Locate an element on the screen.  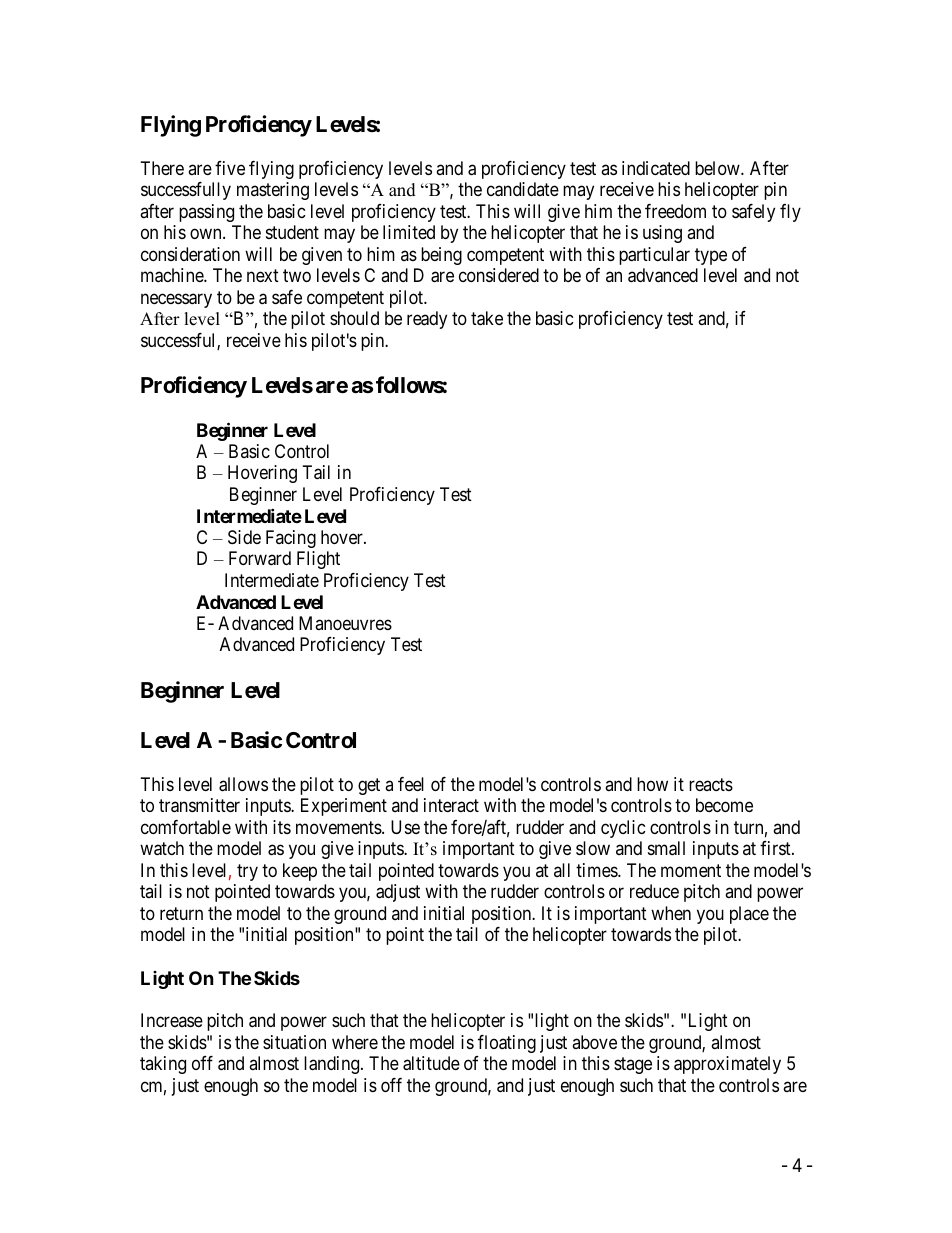
five is located at coordinates (230, 168).
